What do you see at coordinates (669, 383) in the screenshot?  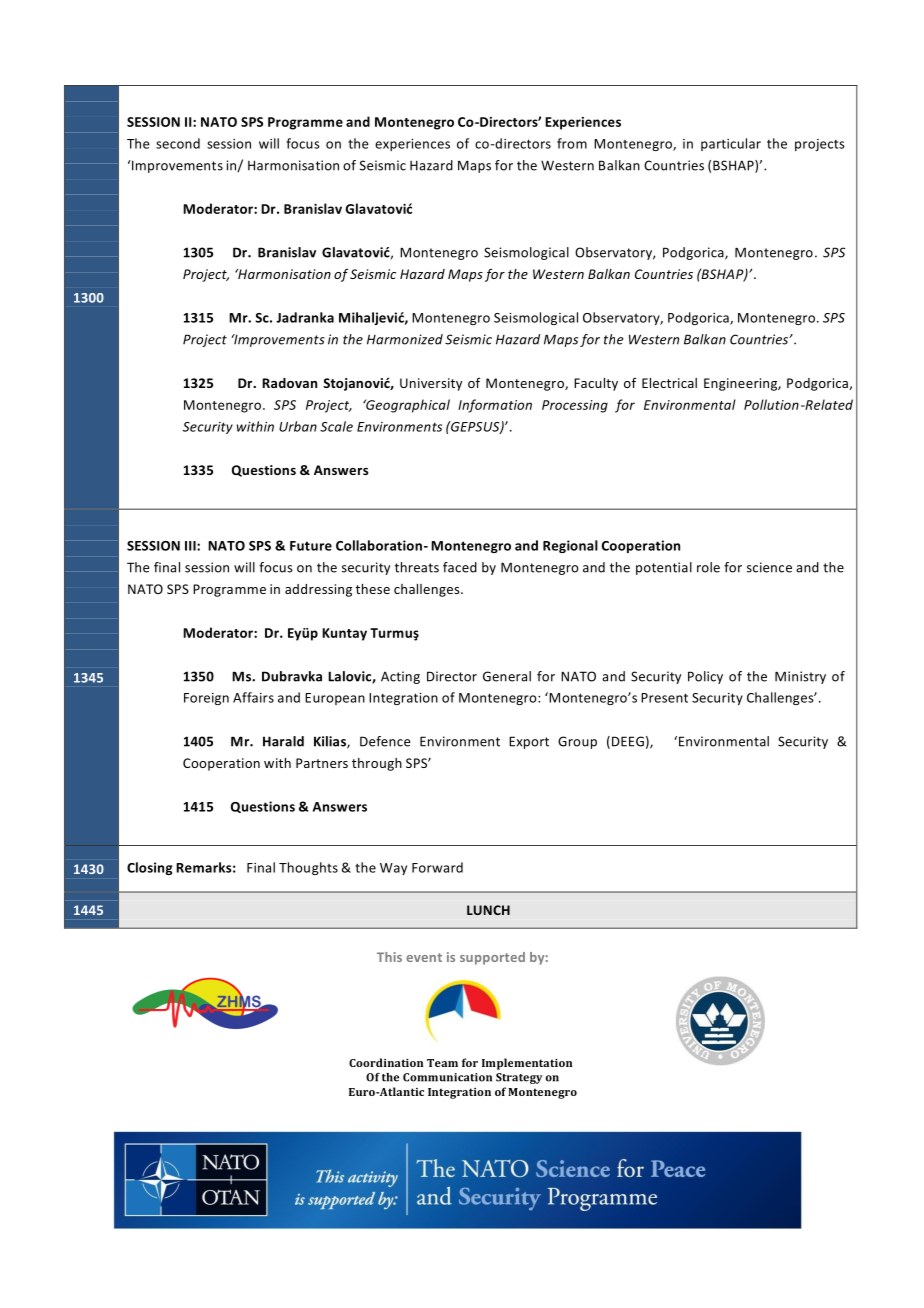 I see `Electrical` at bounding box center [669, 383].
